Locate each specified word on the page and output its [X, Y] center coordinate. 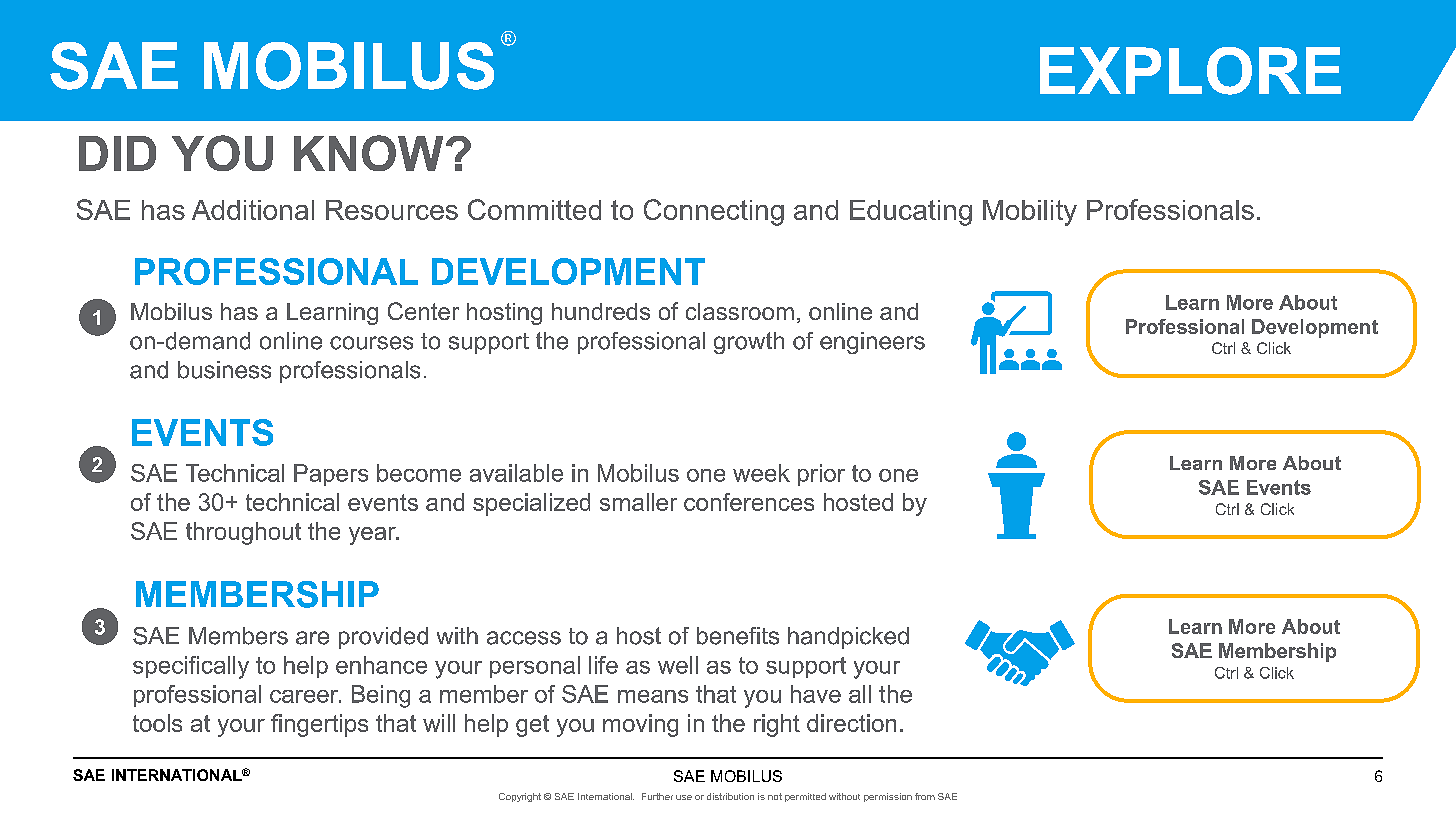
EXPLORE [1190, 71]
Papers [331, 475]
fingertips [319, 725]
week [761, 473]
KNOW [368, 153]
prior [821, 475]
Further [657, 796]
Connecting [714, 212]
